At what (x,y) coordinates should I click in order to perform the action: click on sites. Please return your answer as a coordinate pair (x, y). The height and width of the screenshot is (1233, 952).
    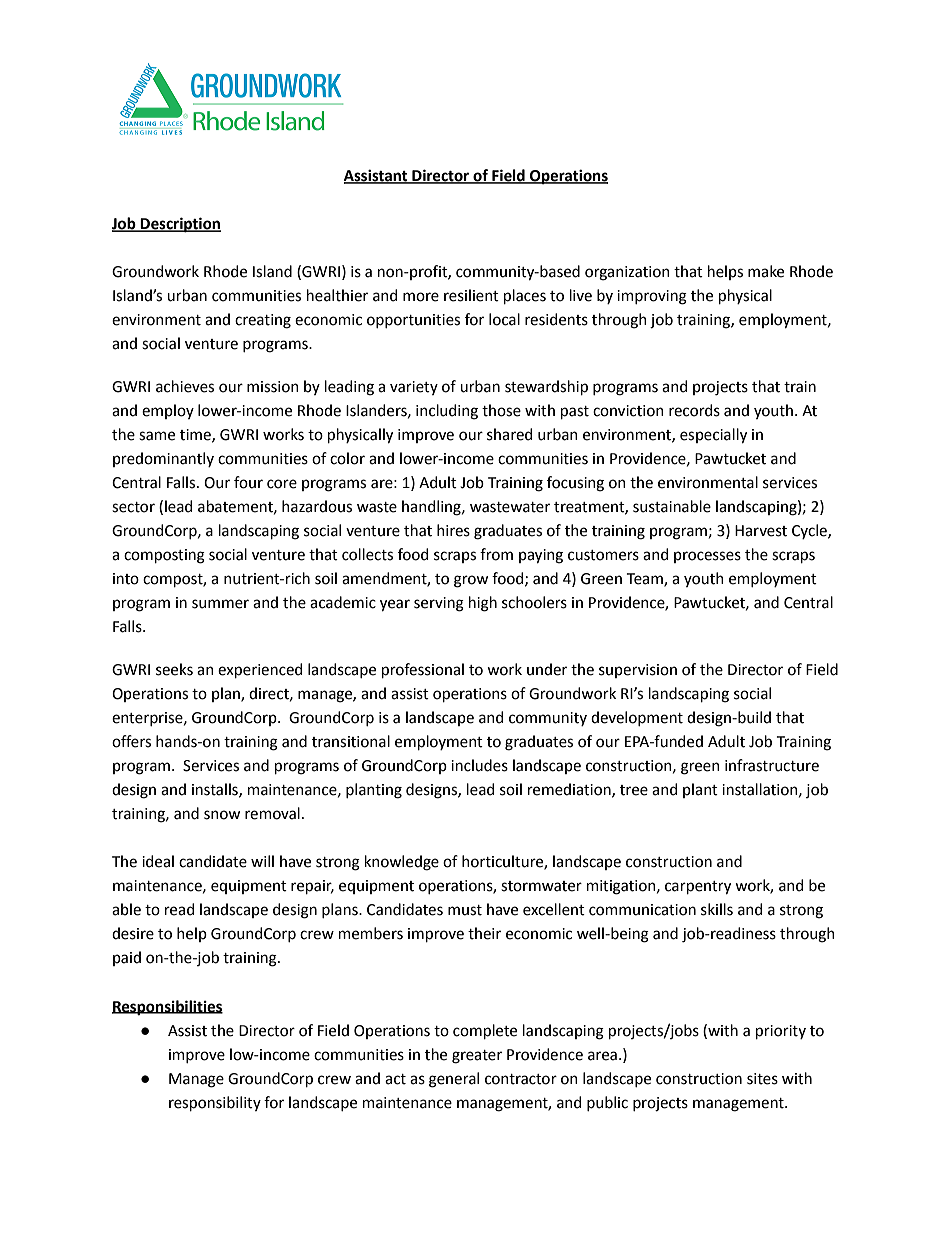
    Looking at the image, I should click on (762, 1079).
